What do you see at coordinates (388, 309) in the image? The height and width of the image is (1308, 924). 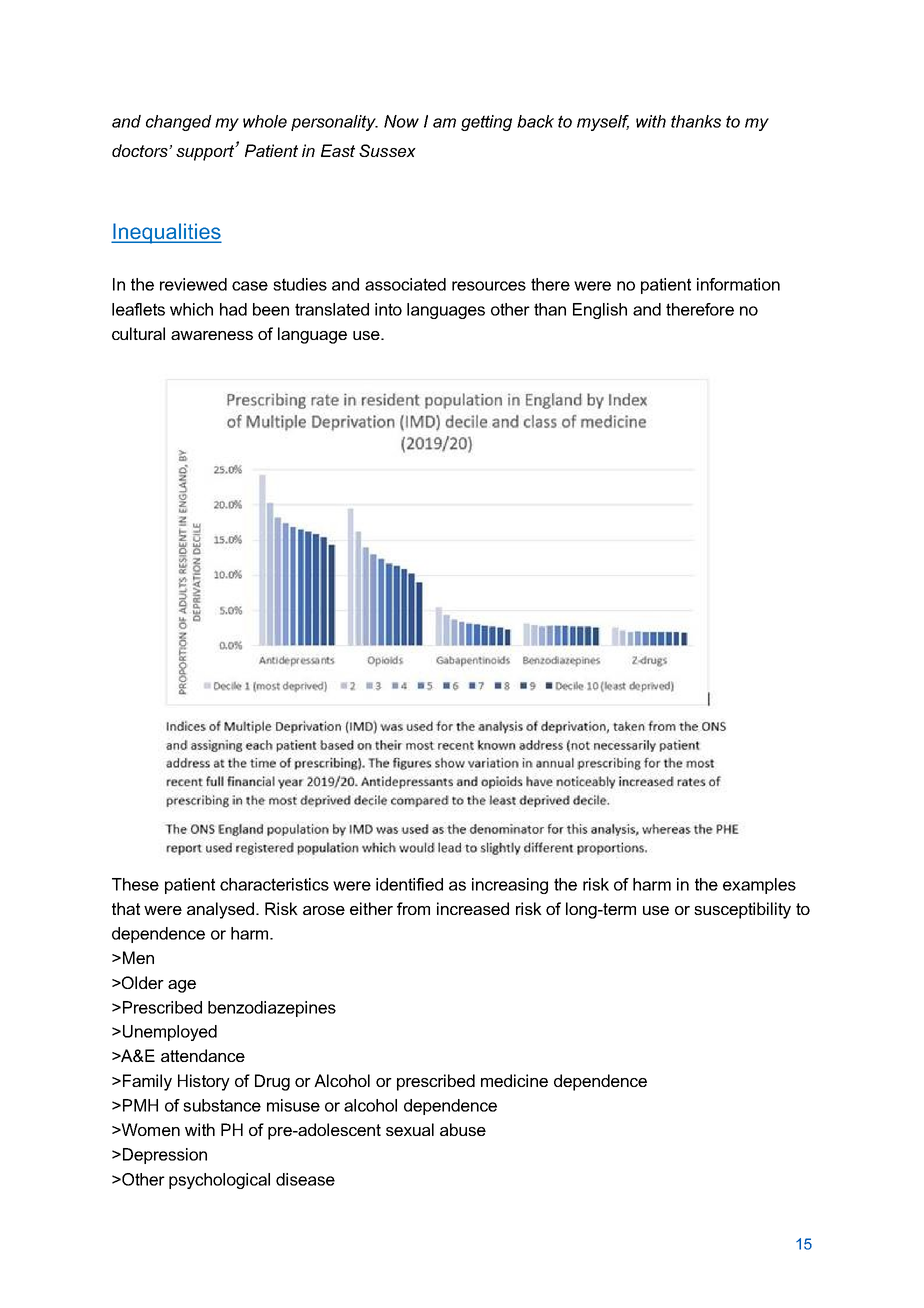 I see `into` at bounding box center [388, 309].
